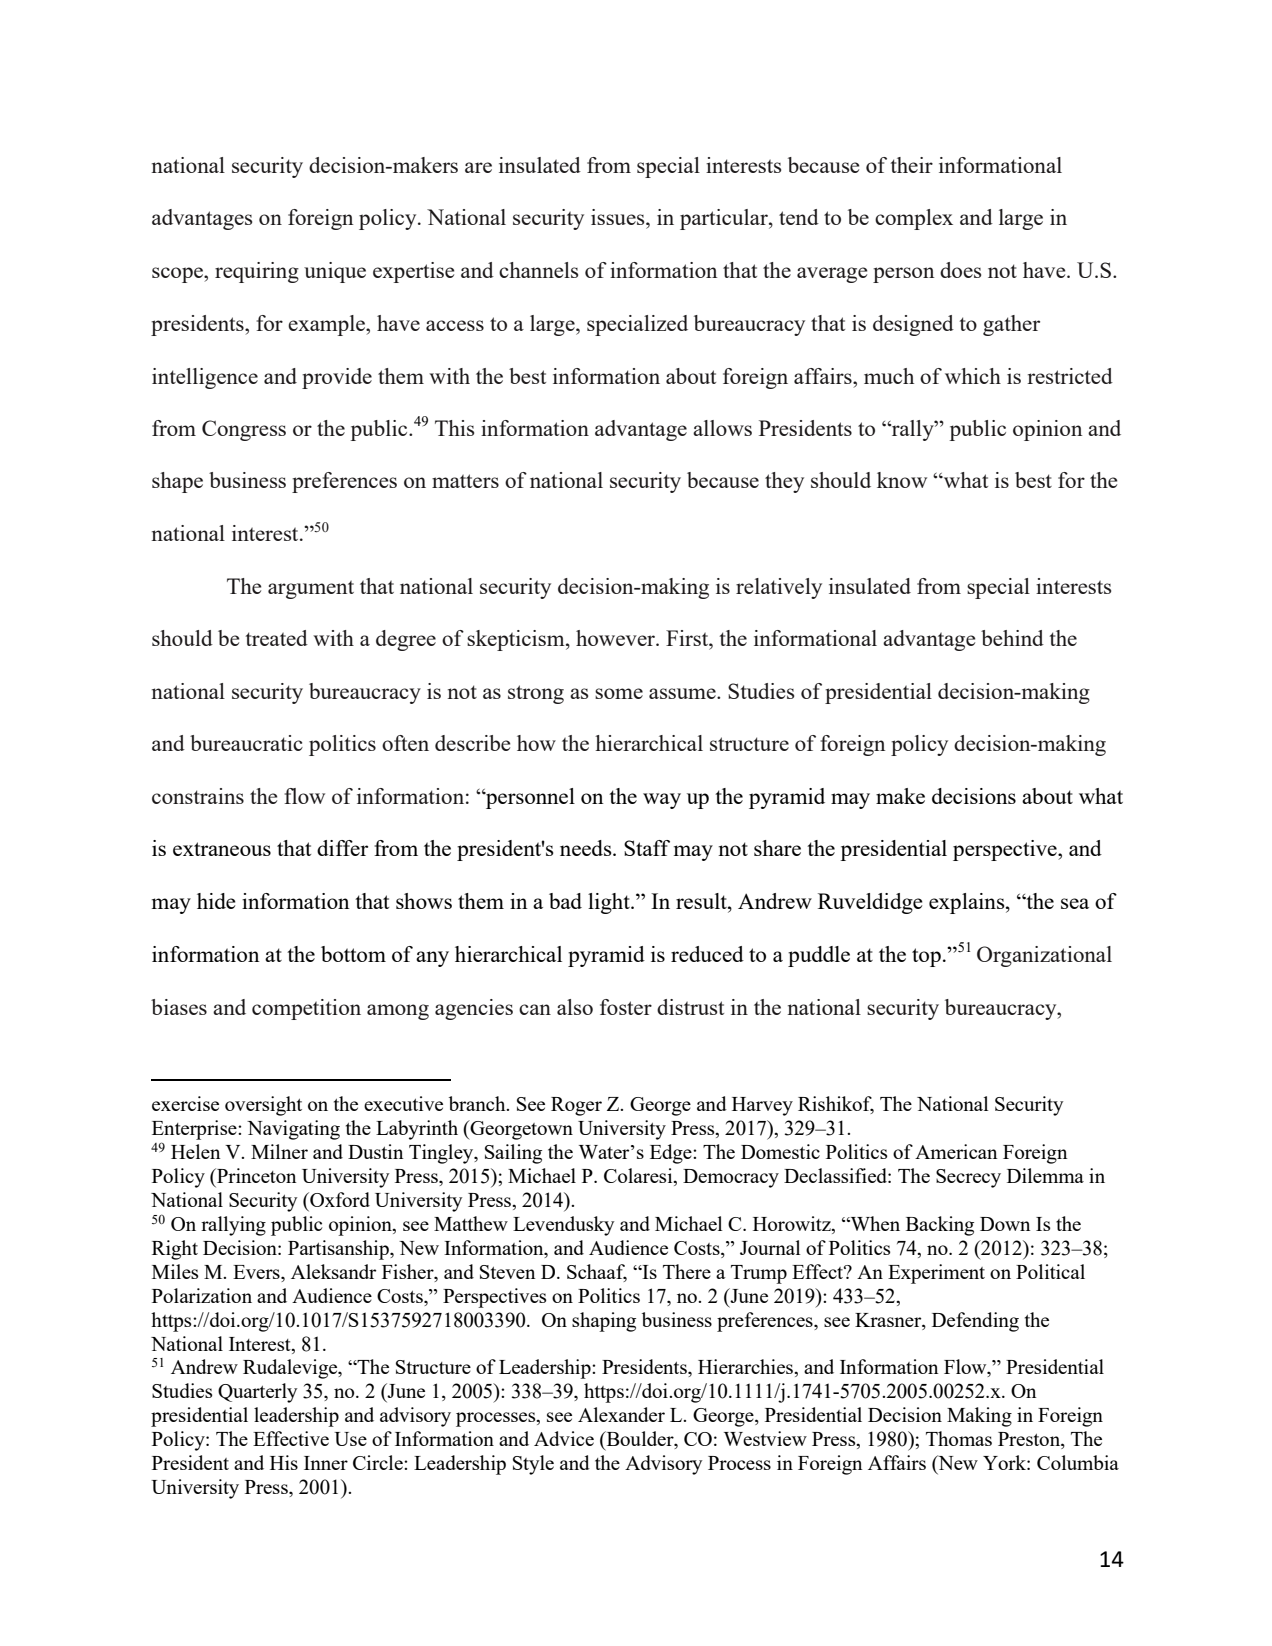 The width and height of the page is (1272, 1646). I want to click on differ, so click(342, 848).
